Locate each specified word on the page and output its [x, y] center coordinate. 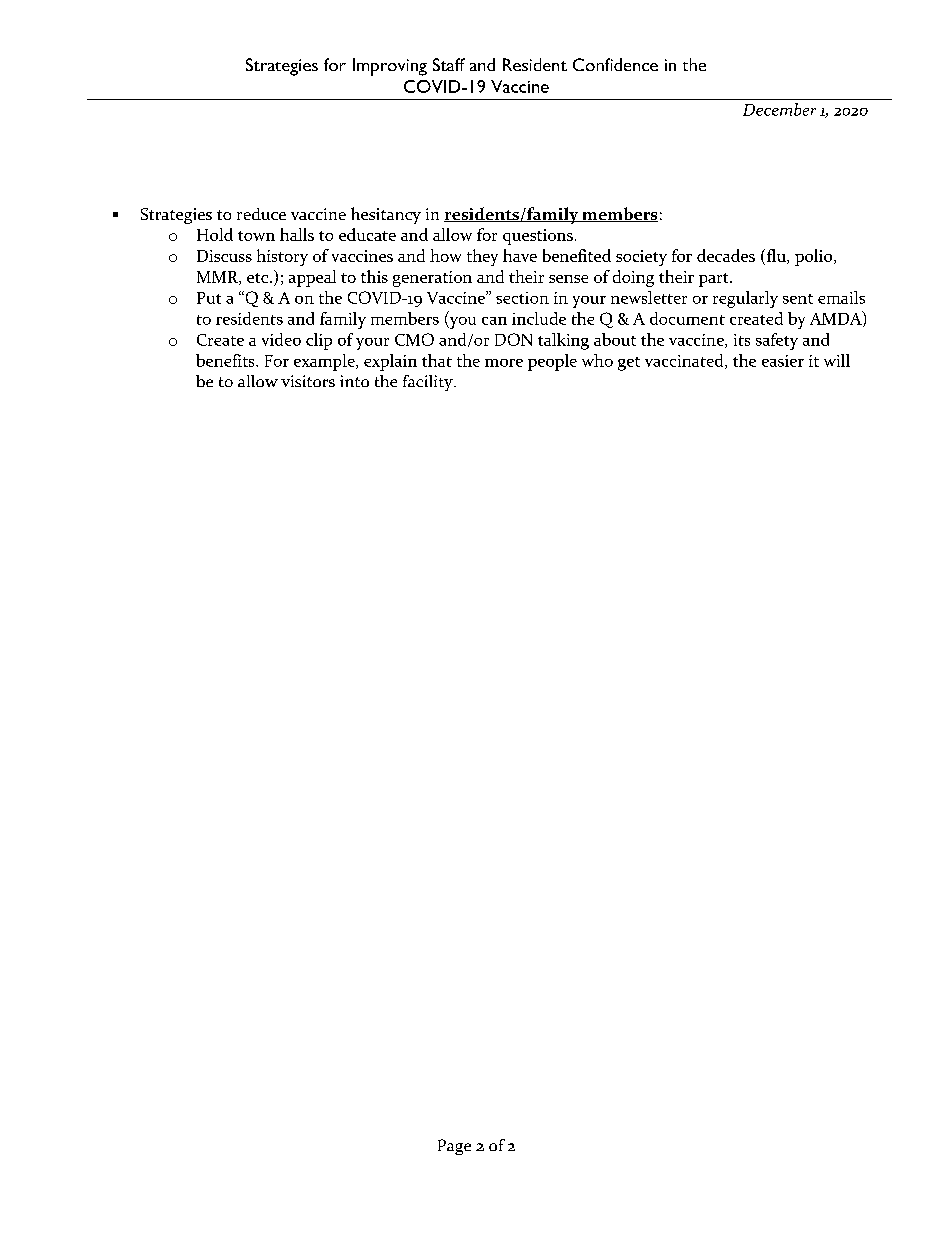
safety [777, 341]
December [779, 109]
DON [513, 339]
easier [783, 361]
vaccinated [685, 361]
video [281, 339]
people [552, 362]
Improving [390, 67]
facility [429, 383]
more [504, 363]
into [354, 381]
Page [454, 1147]
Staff [449, 64]
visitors [308, 381]
